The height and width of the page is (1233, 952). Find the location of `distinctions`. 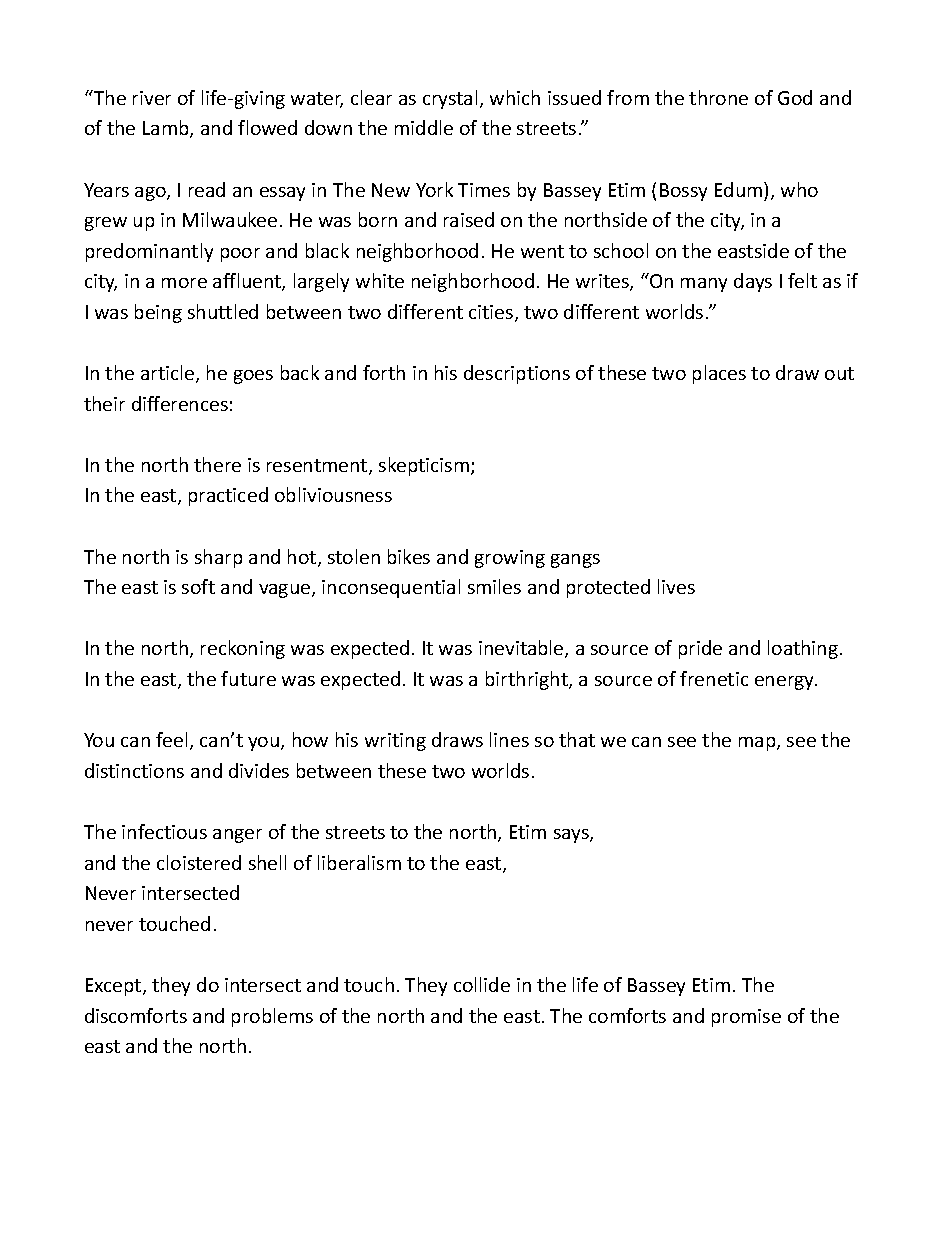

distinctions is located at coordinates (134, 770).
